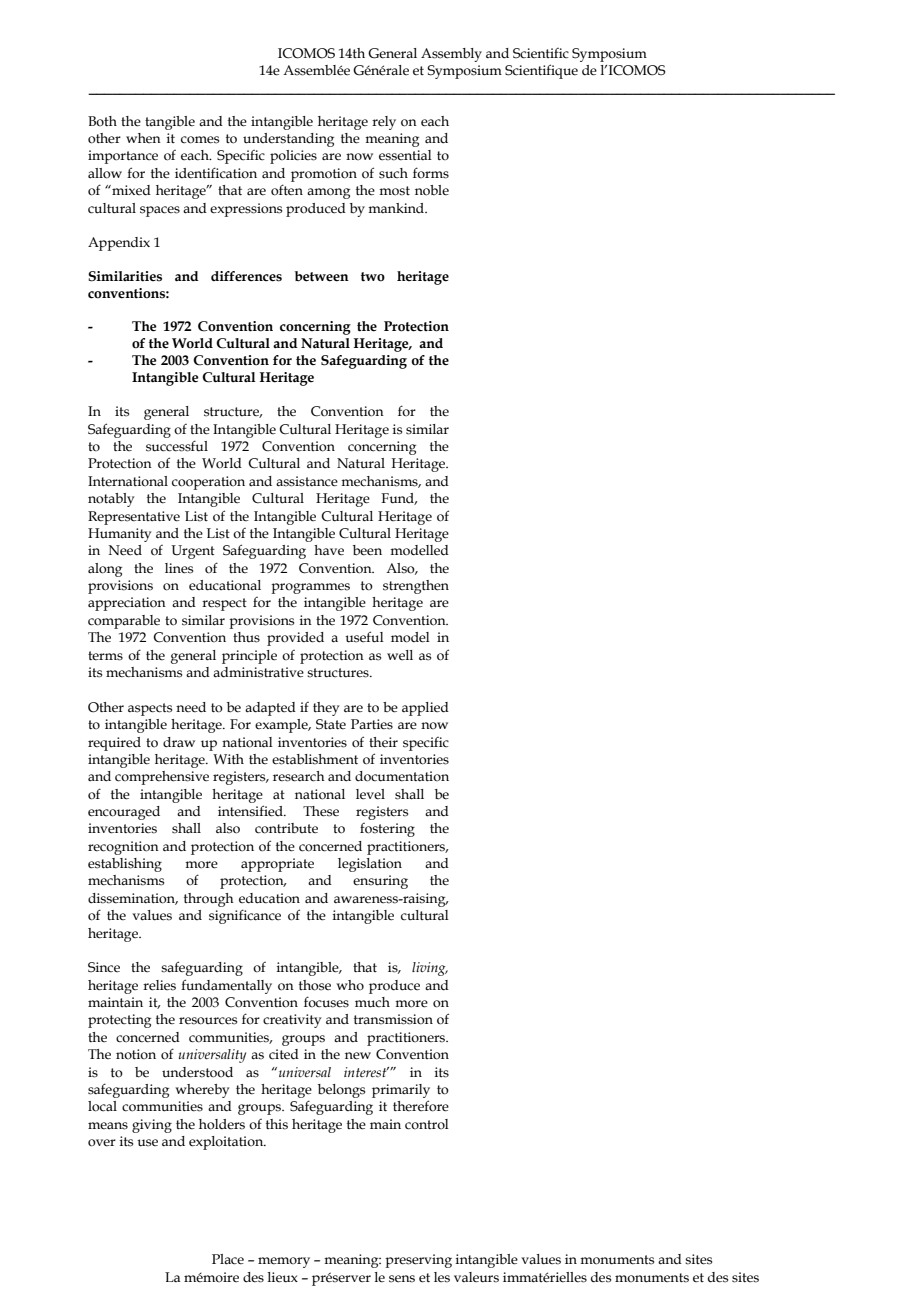 This screenshot has width=924, height=1308. I want to click on memory, so click(284, 1262).
